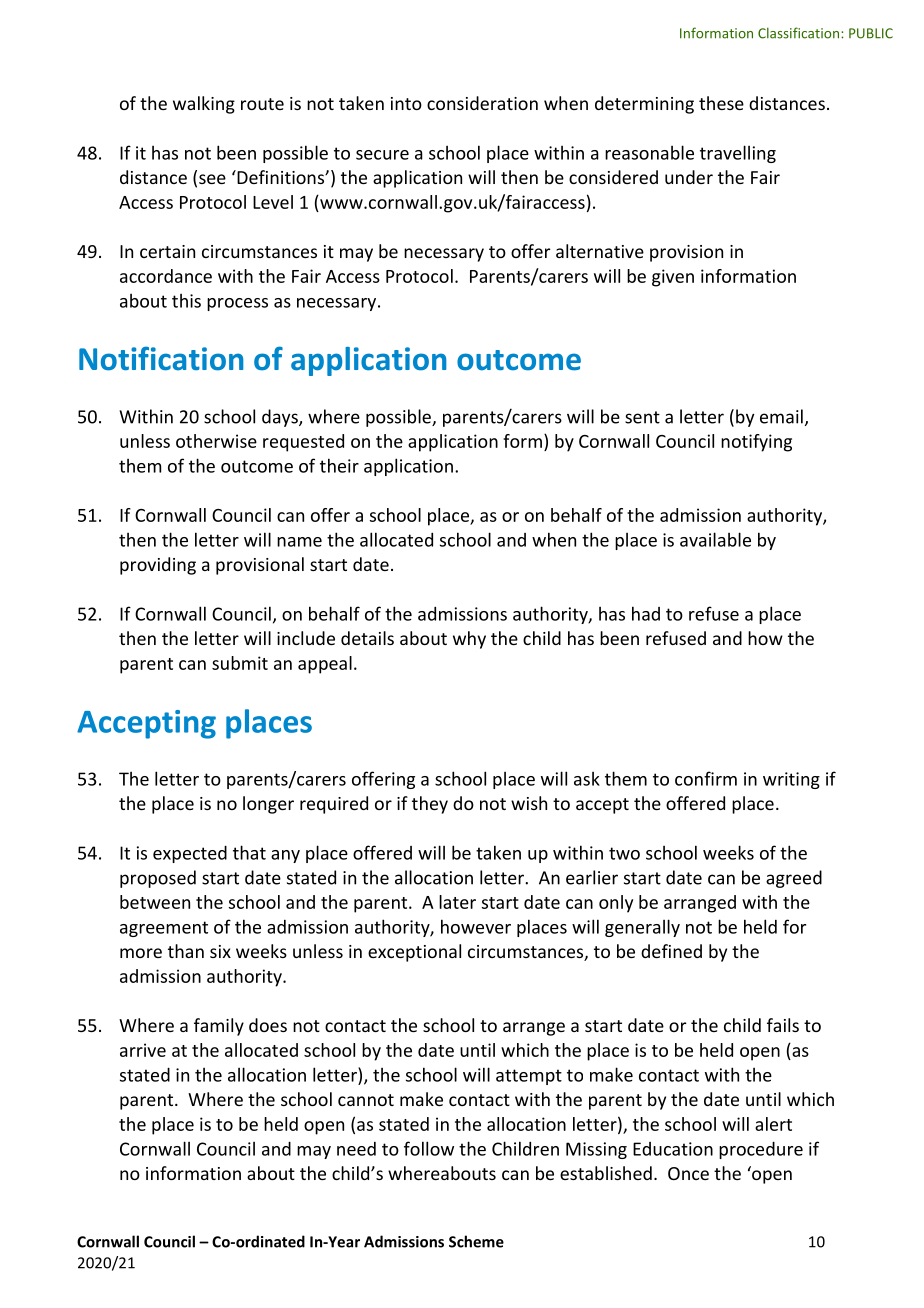 This screenshot has height=1308, width=924. I want to click on writing, so click(791, 780).
